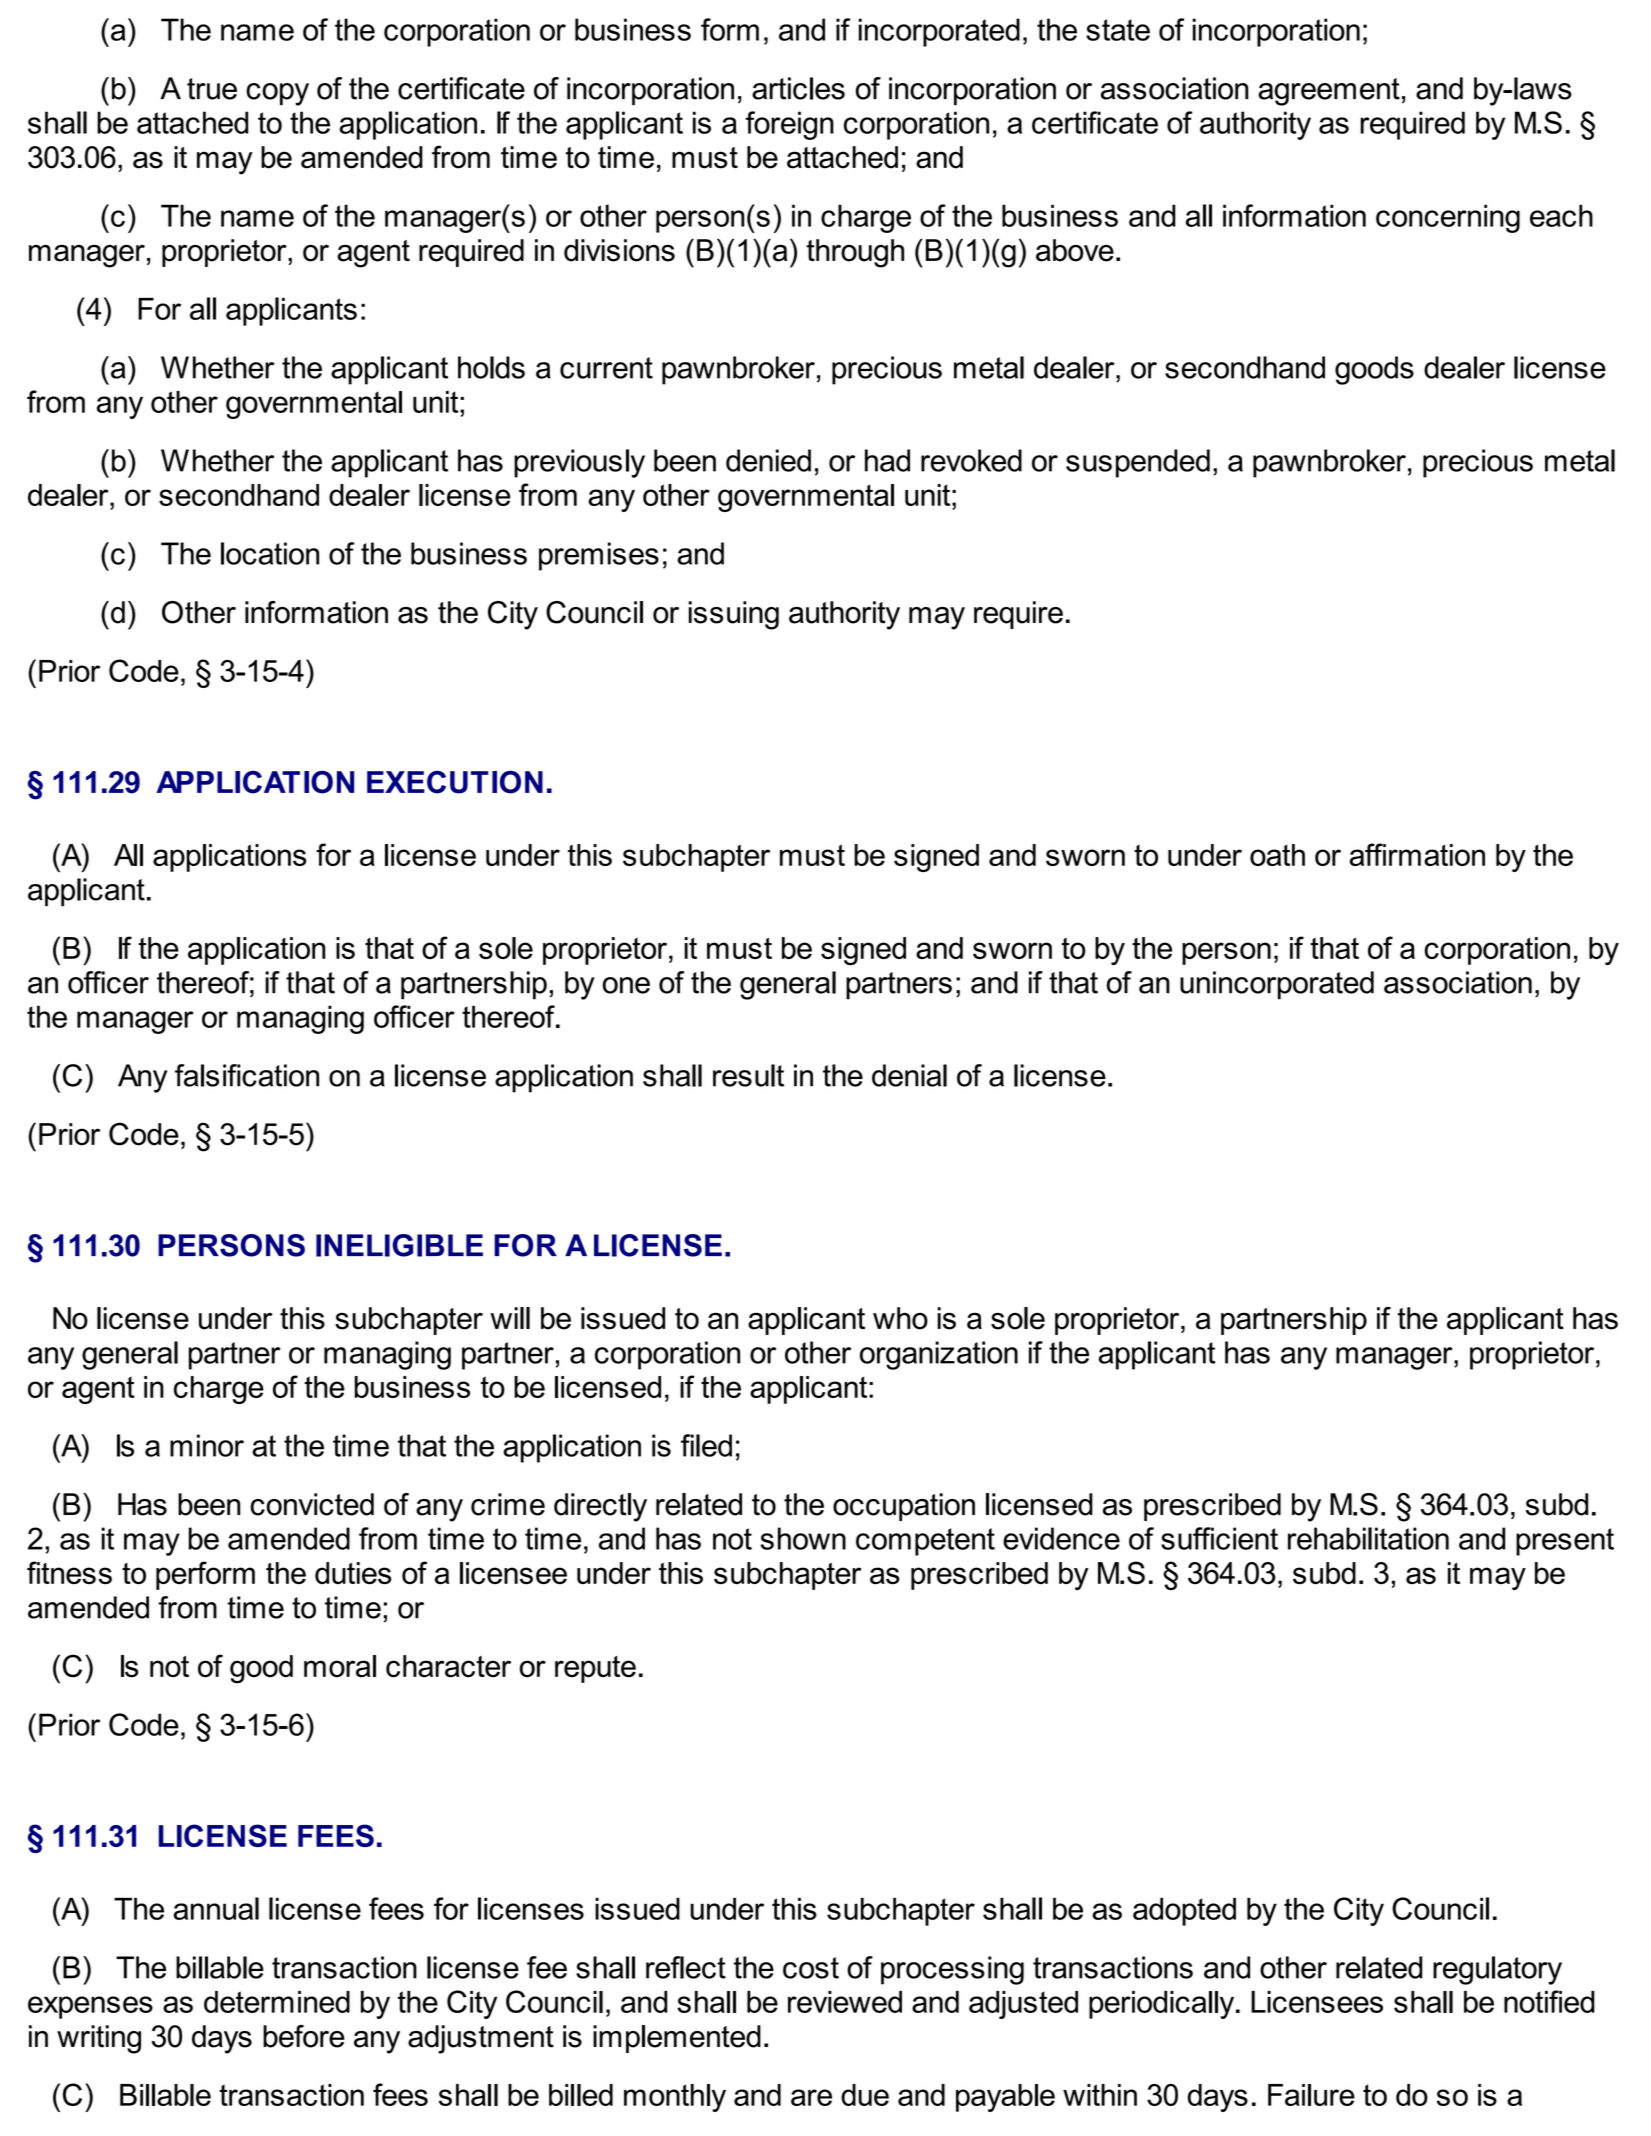 Image resolution: width=1651 pixels, height=2136 pixels. What do you see at coordinates (277, 94) in the image?
I see `copy` at bounding box center [277, 94].
